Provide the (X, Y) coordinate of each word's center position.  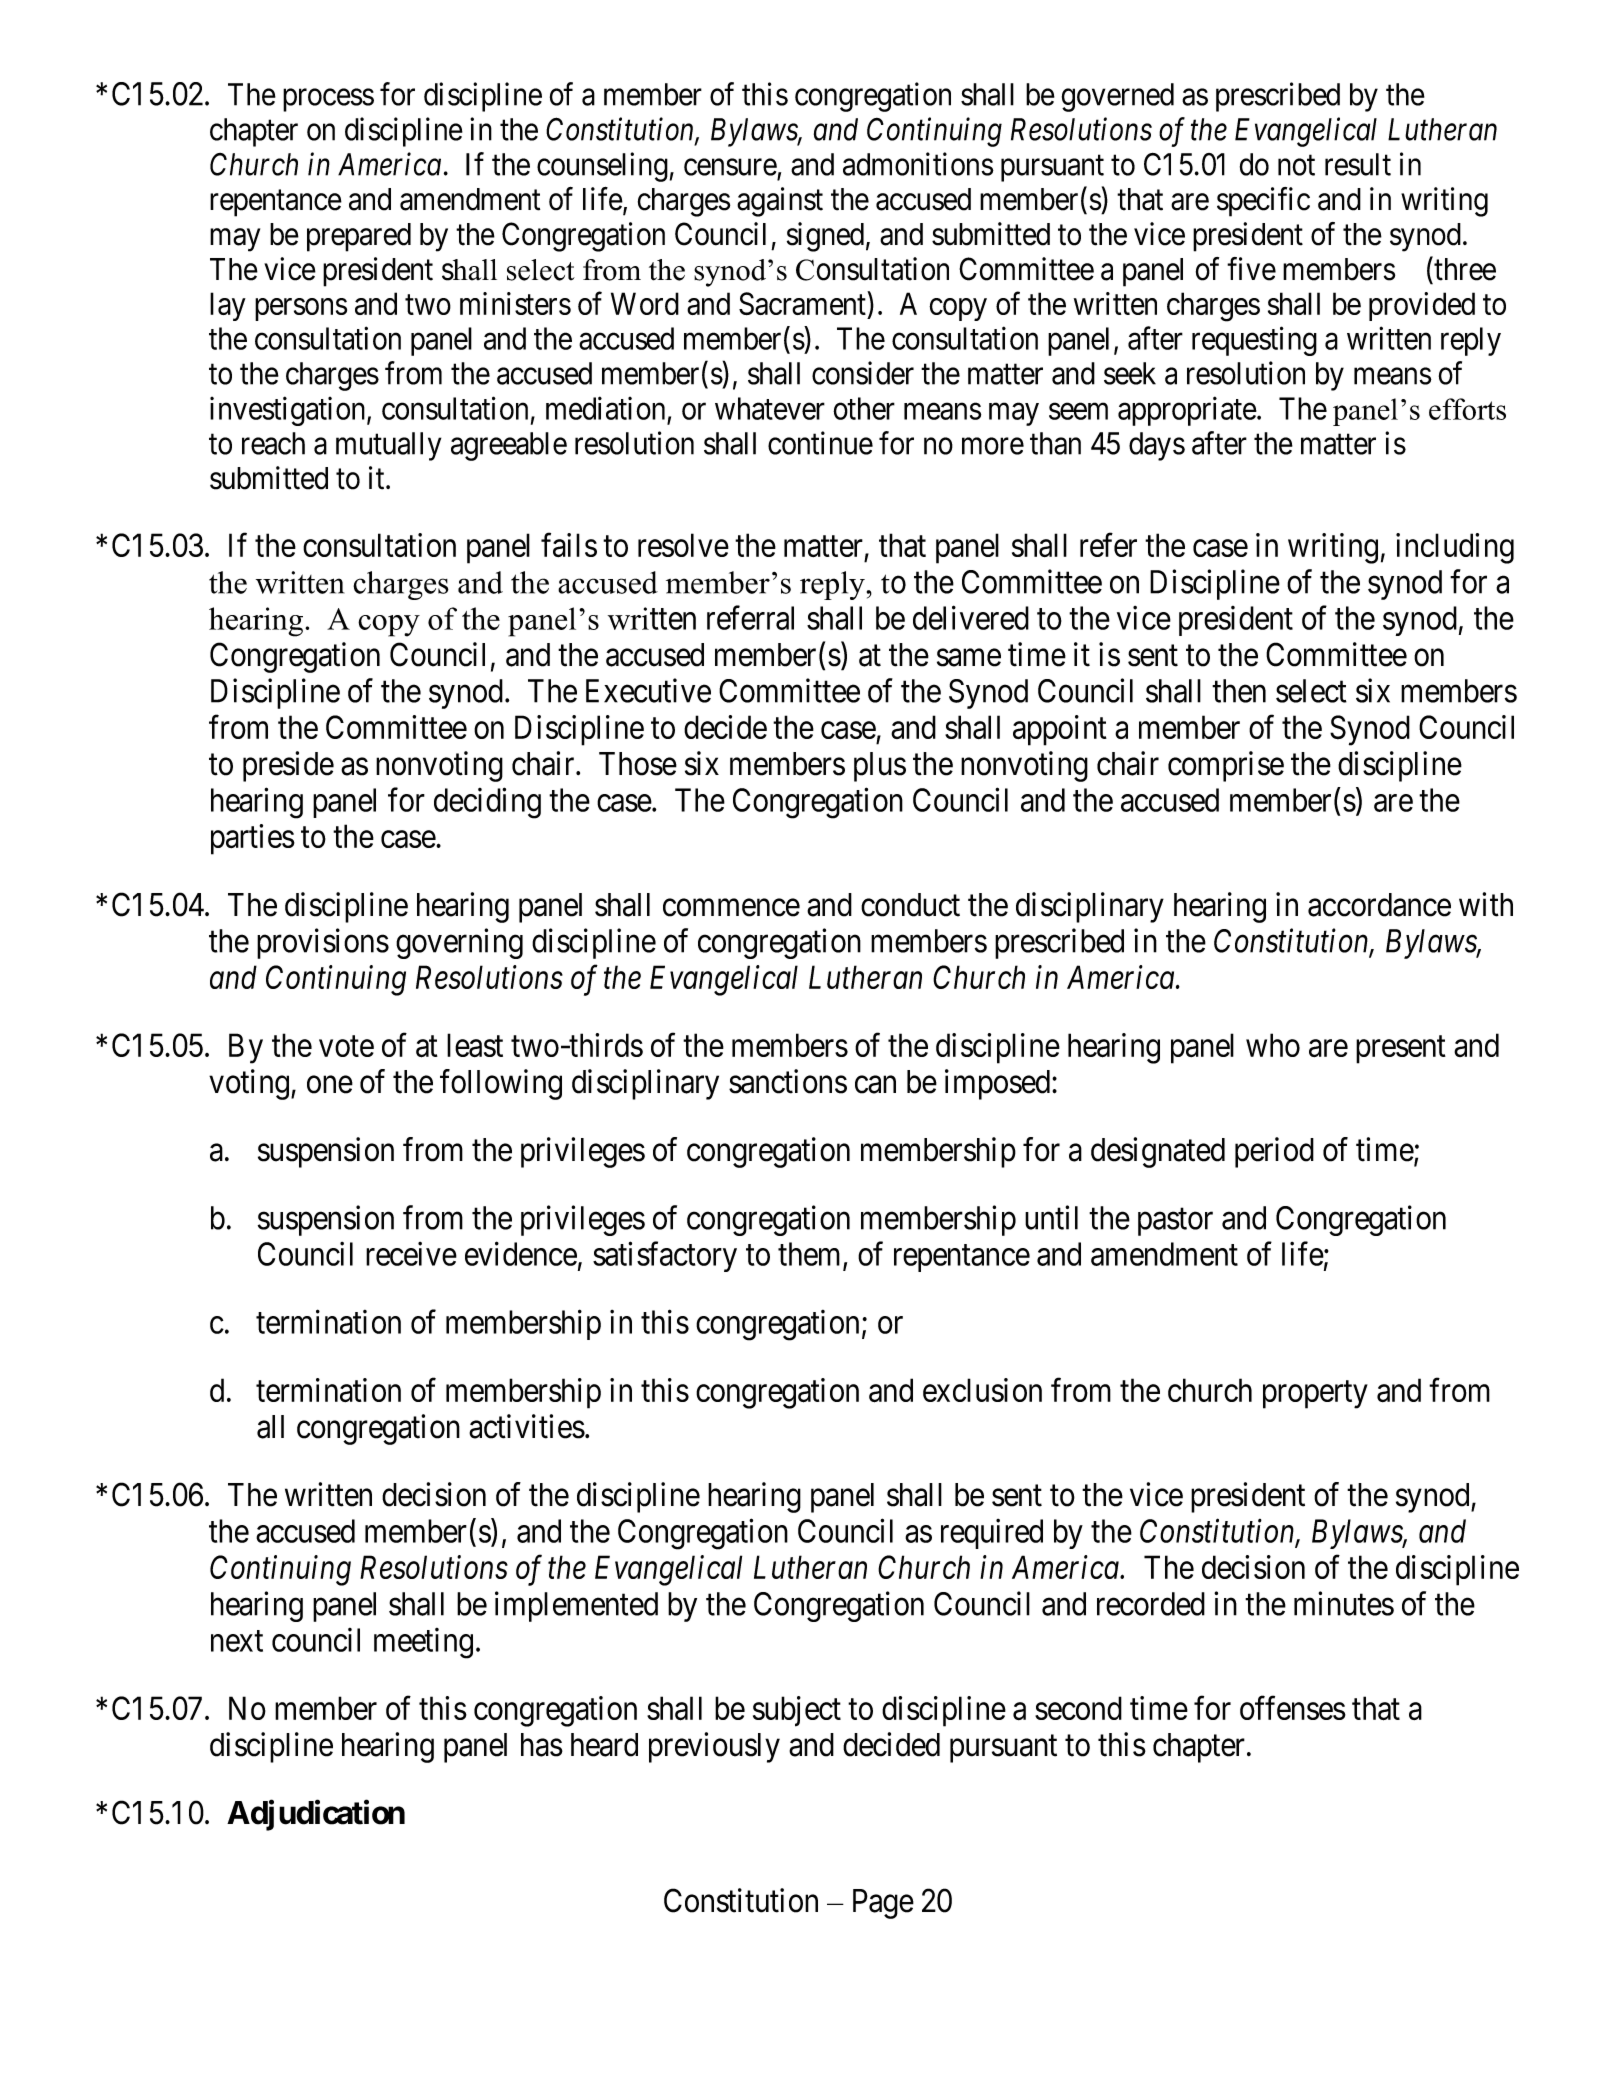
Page (883, 1904)
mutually (388, 446)
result (1358, 164)
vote (346, 1046)
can (875, 1085)
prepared (359, 237)
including (1455, 548)
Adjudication (316, 1815)
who (1273, 1045)
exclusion (982, 1390)
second (1078, 1708)
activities (527, 1426)
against (780, 202)
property (1315, 1395)
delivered (971, 618)
